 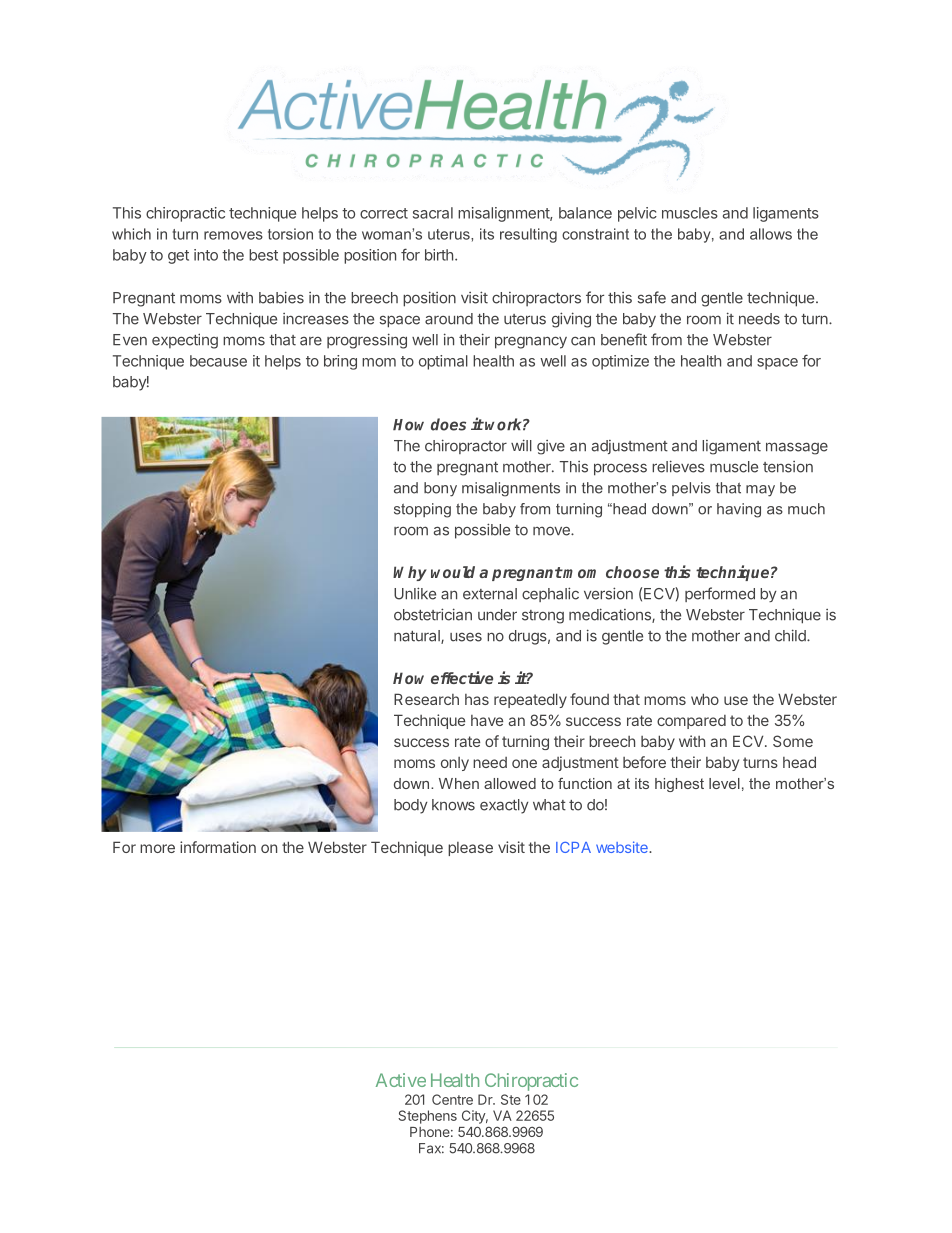 I want to click on website, so click(x=623, y=847).
